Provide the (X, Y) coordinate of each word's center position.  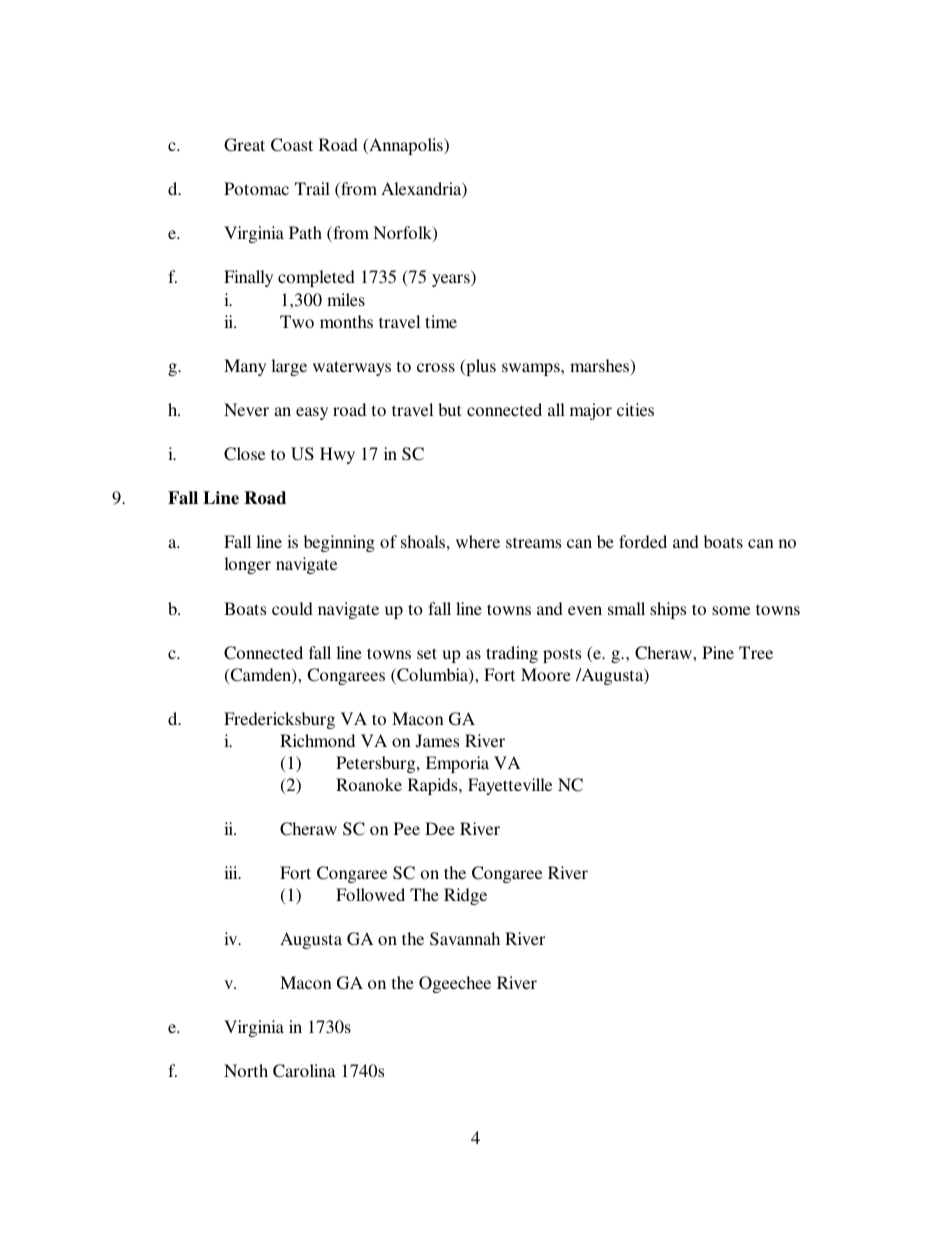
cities (635, 409)
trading (512, 654)
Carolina (304, 1071)
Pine (718, 652)
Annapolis (406, 146)
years (452, 280)
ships (668, 610)
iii (232, 872)
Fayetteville (510, 786)
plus (480, 367)
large (289, 367)
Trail (312, 188)
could (292, 608)
